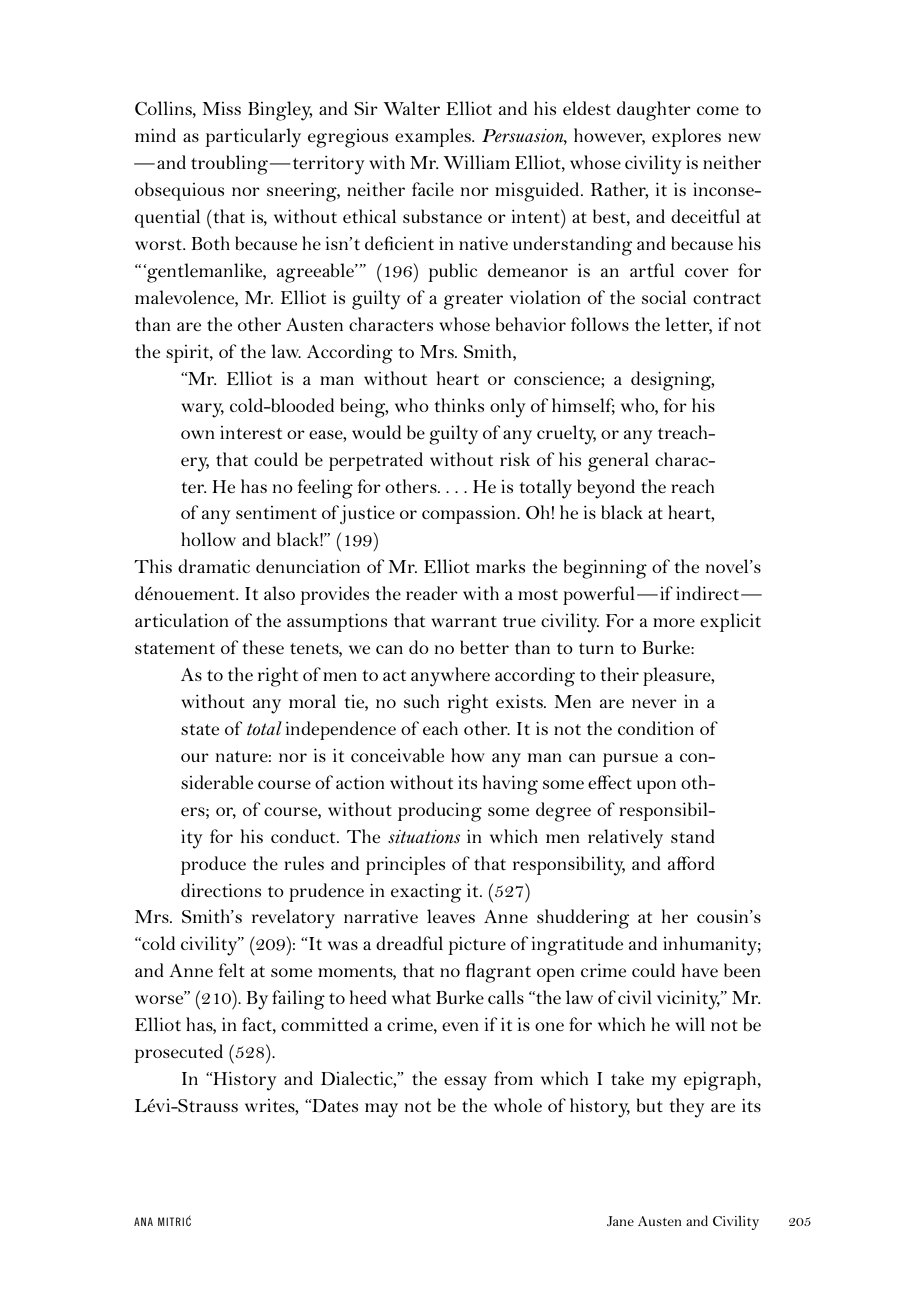 The image size is (900, 1316). I want to click on never, so click(654, 703).
